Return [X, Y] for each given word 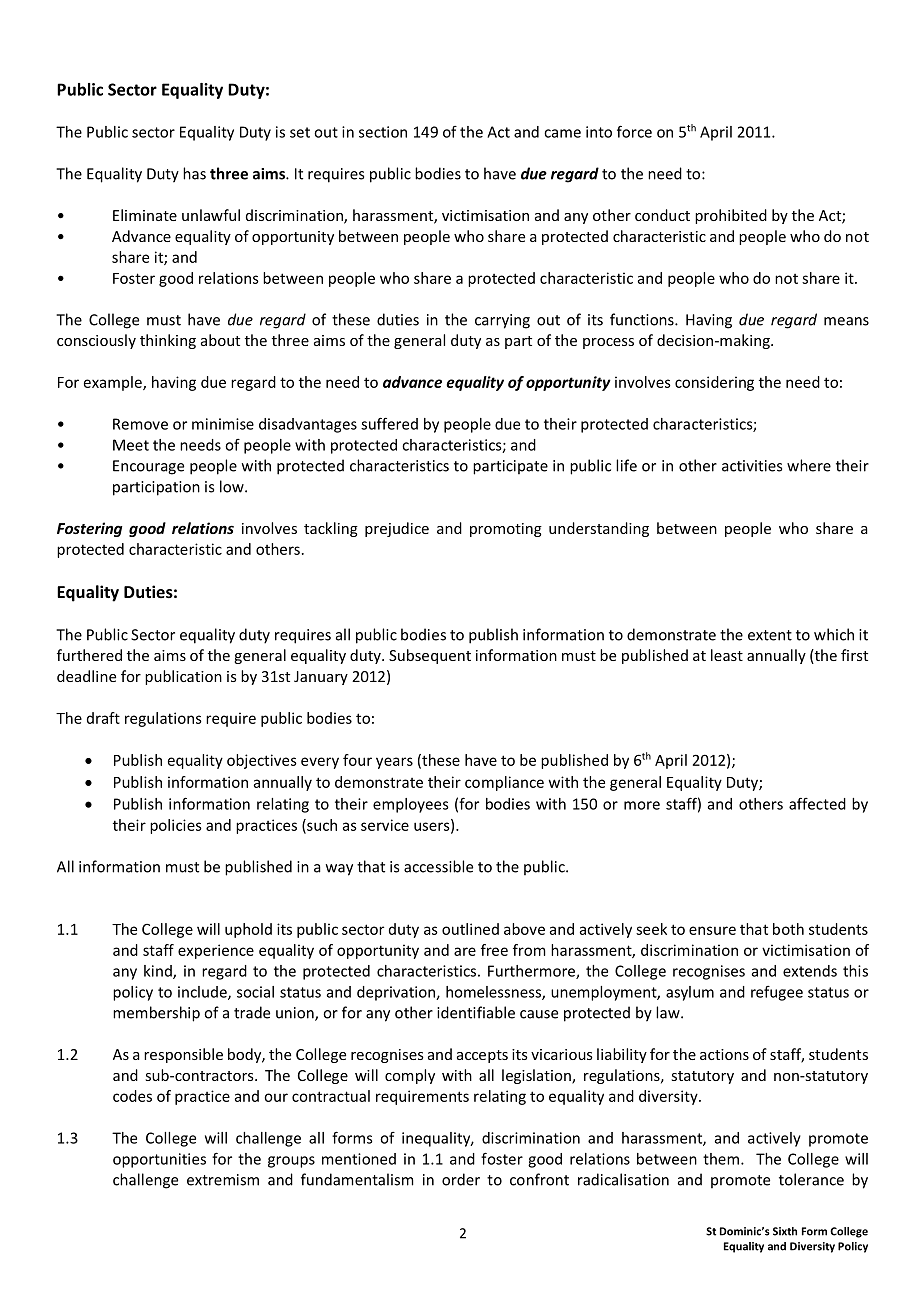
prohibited [731, 216]
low [233, 486]
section [383, 132]
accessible [438, 866]
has [194, 173]
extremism [223, 1180]
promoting [506, 530]
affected [817, 804]
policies [176, 826]
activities [752, 466]
